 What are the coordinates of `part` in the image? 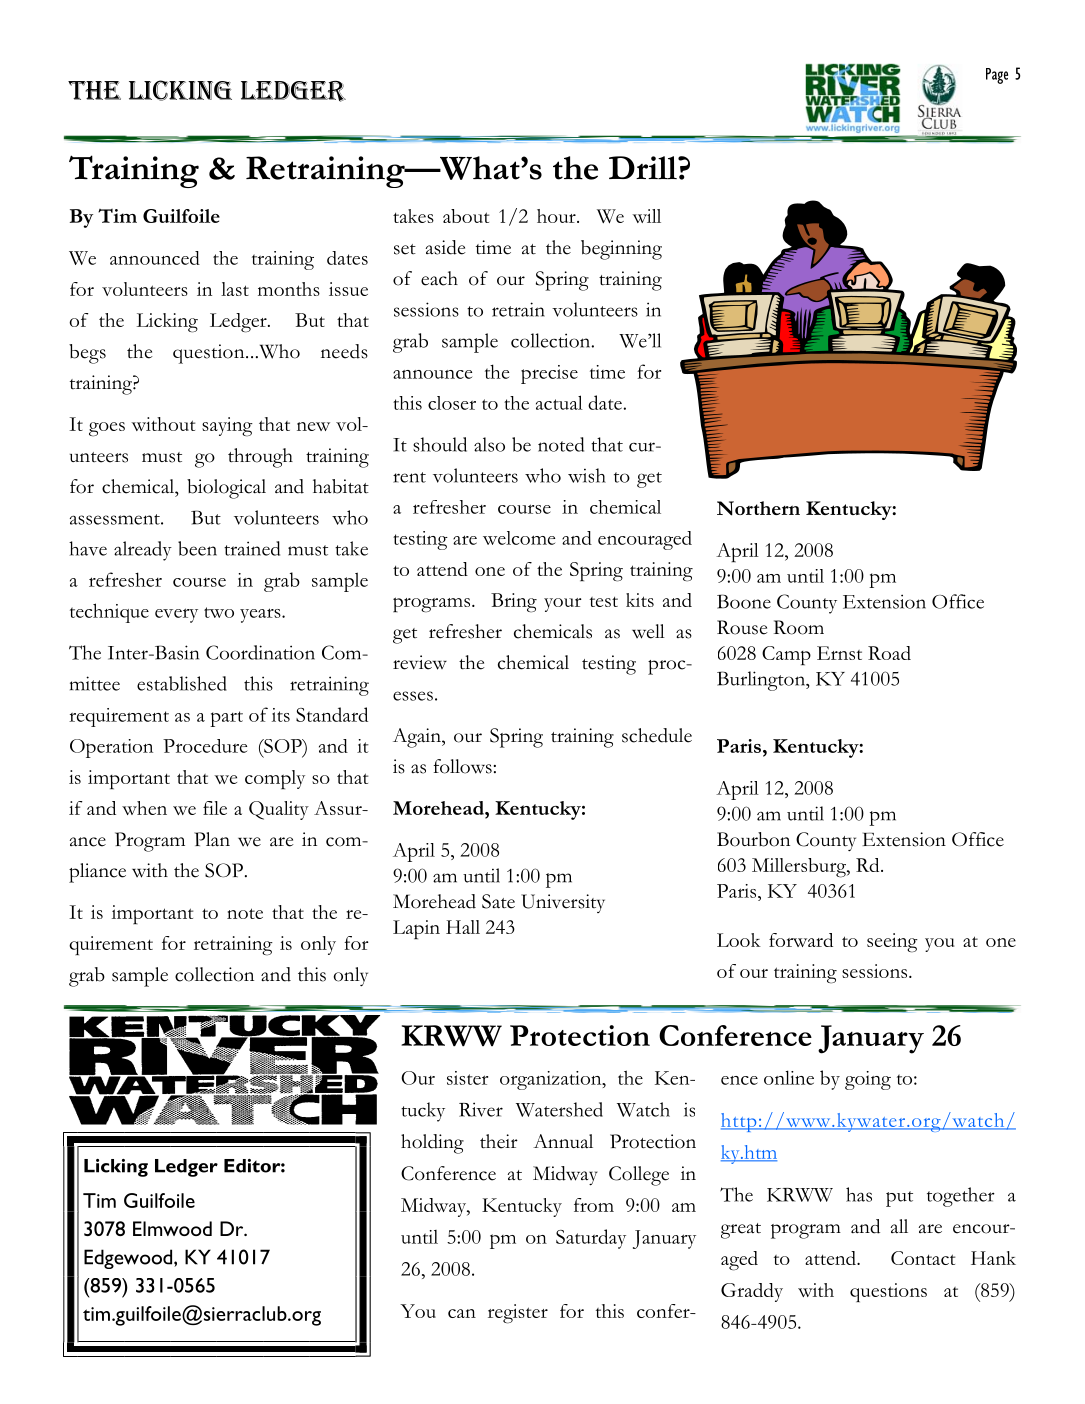 It's located at (226, 719).
